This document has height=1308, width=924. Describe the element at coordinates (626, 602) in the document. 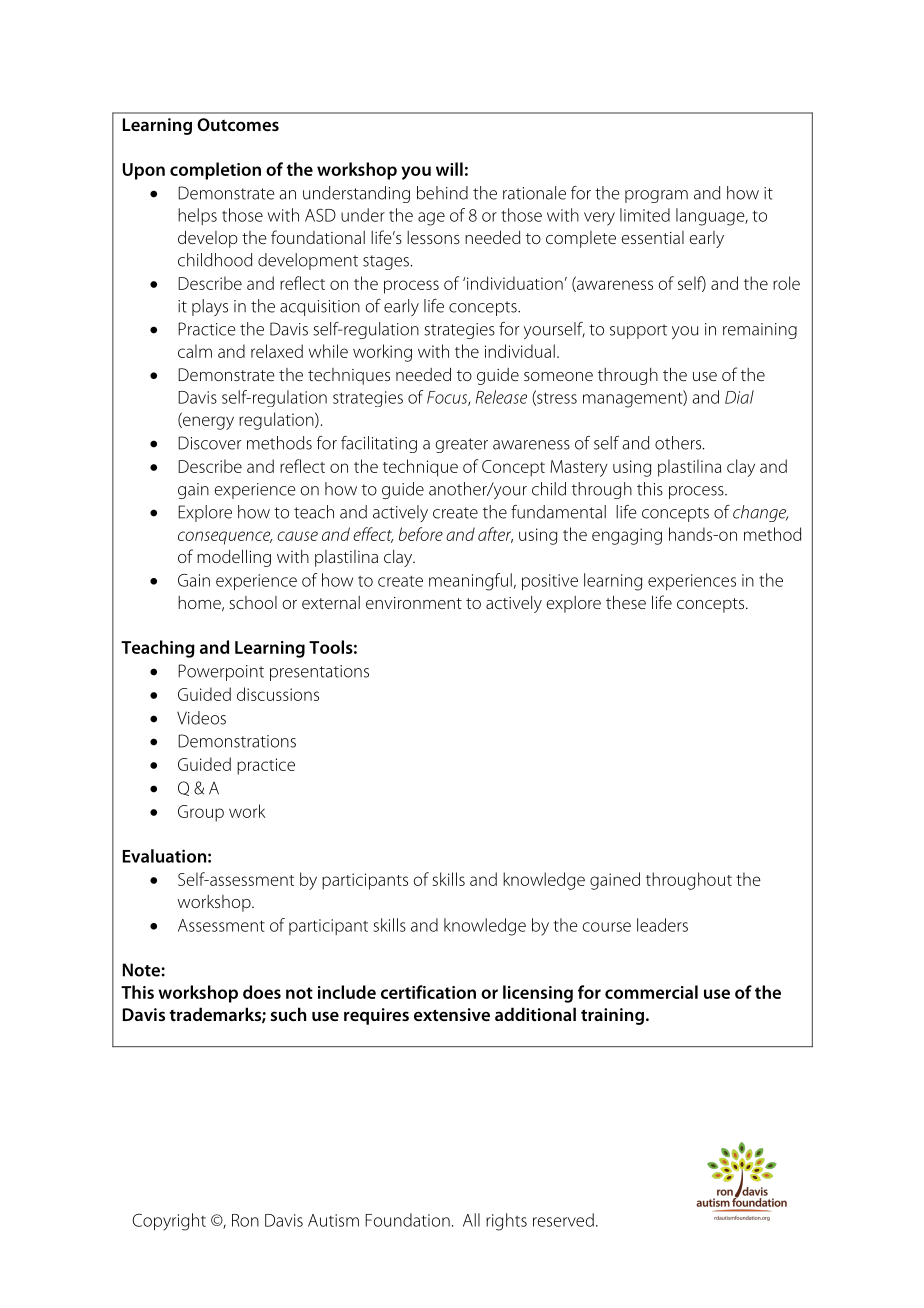

I see `these` at that location.
